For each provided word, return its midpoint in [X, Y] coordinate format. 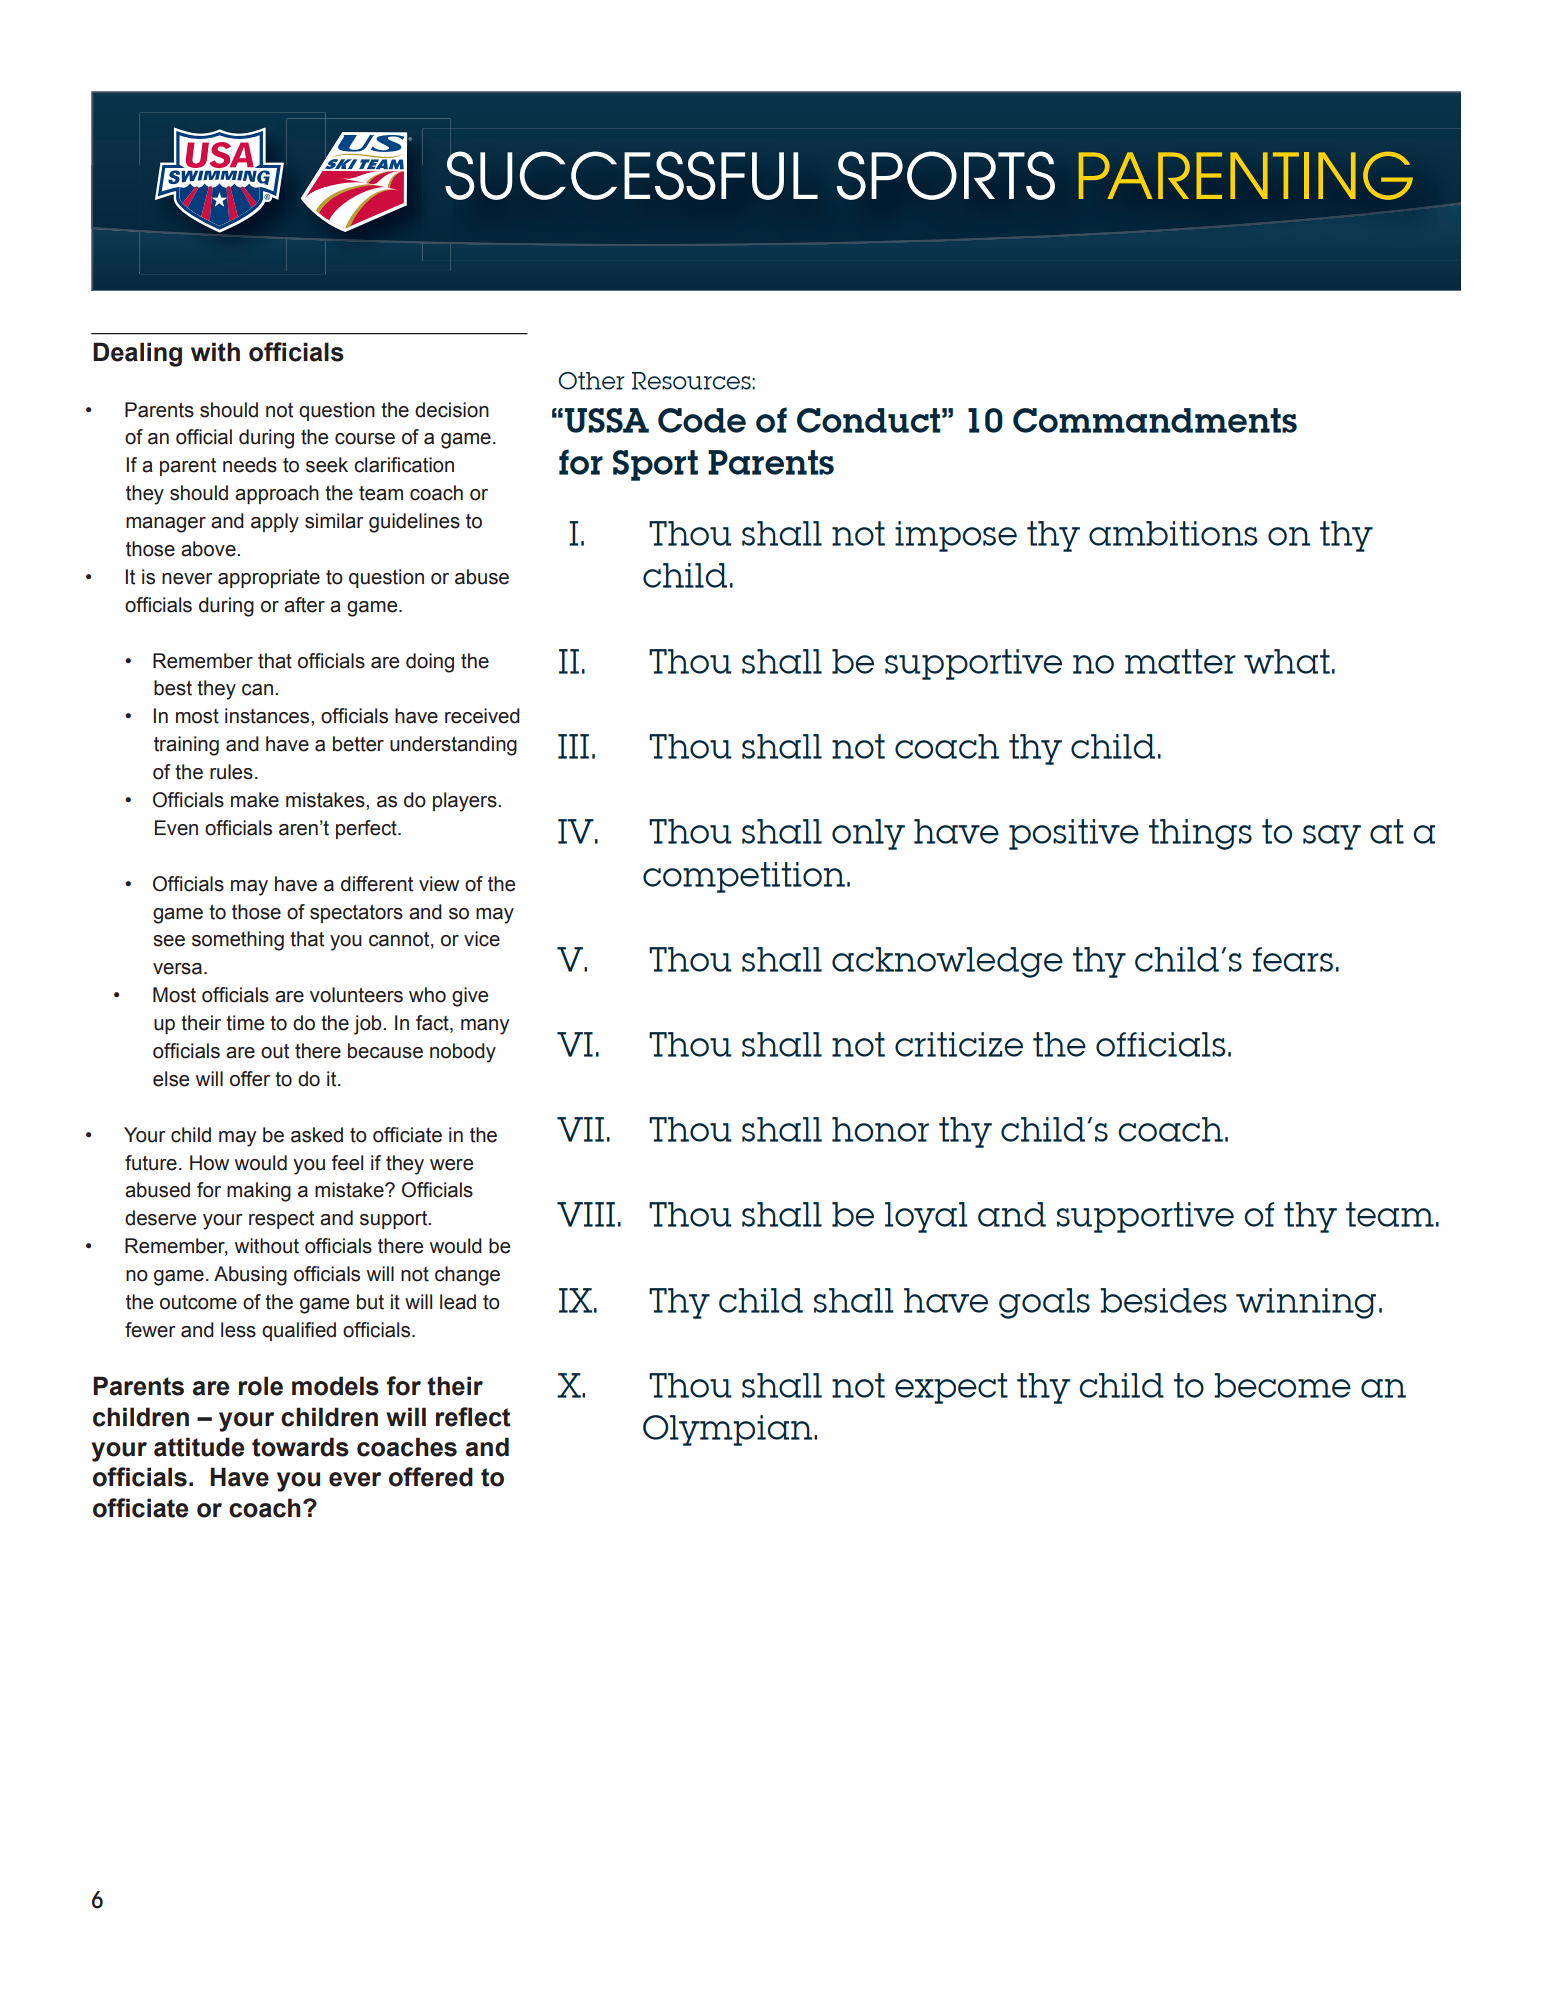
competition [744, 877]
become [1282, 1385]
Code [702, 420]
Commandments [1155, 420]
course [365, 439]
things [1200, 834]
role [261, 1386]
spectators [356, 914]
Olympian [729, 1430]
